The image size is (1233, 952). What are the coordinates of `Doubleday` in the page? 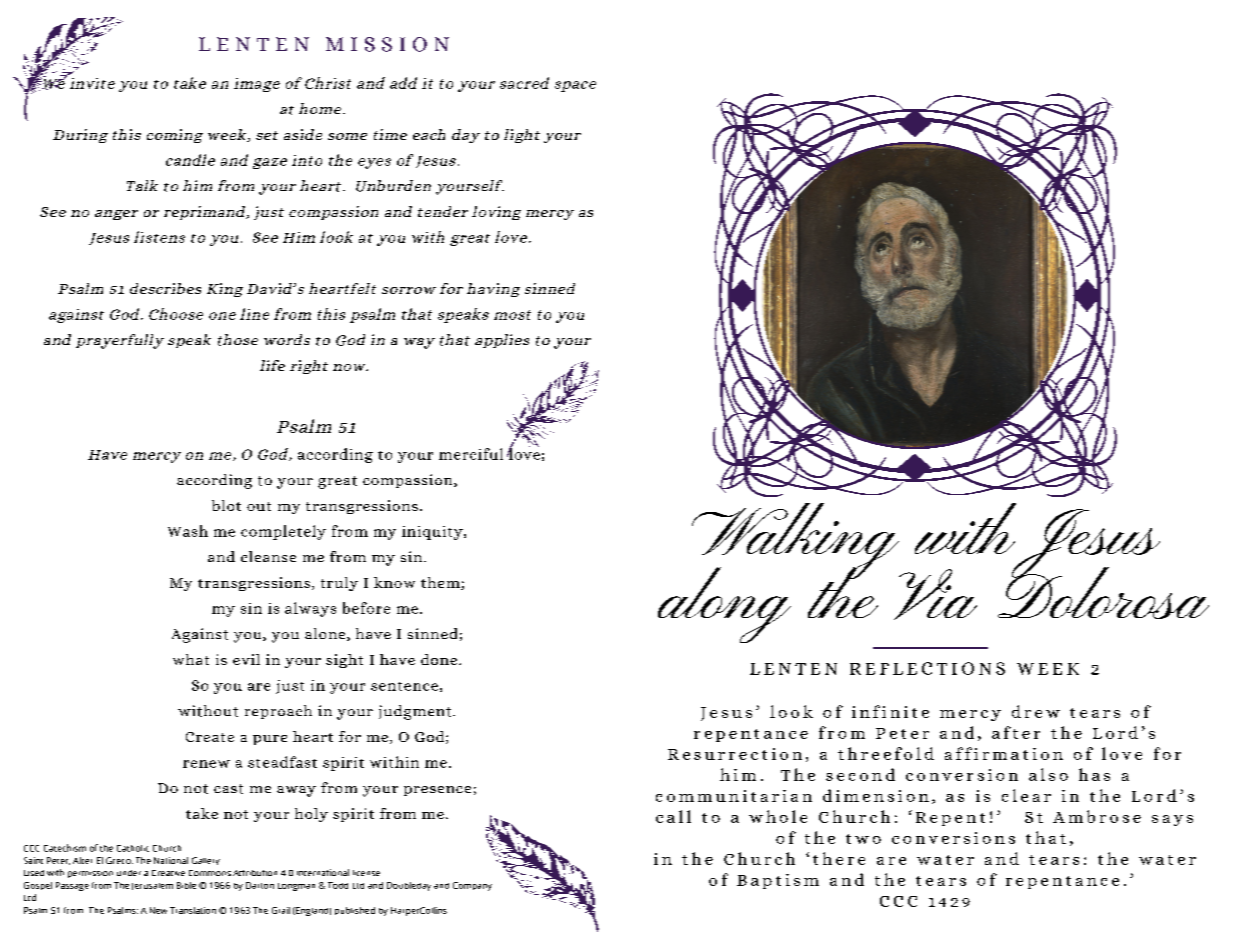 It's located at (409, 886).
